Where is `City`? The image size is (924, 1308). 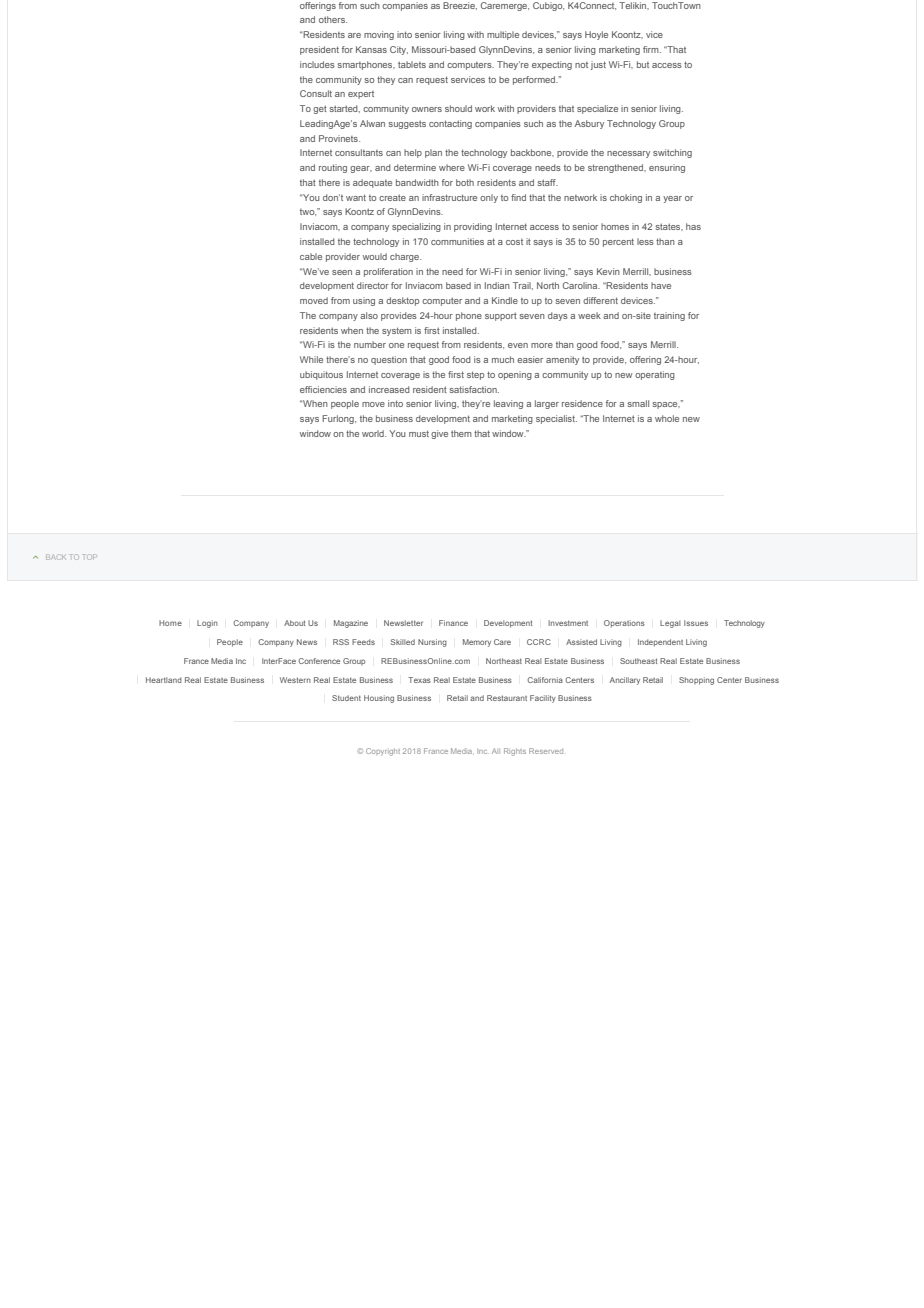
City is located at coordinates (399, 50).
